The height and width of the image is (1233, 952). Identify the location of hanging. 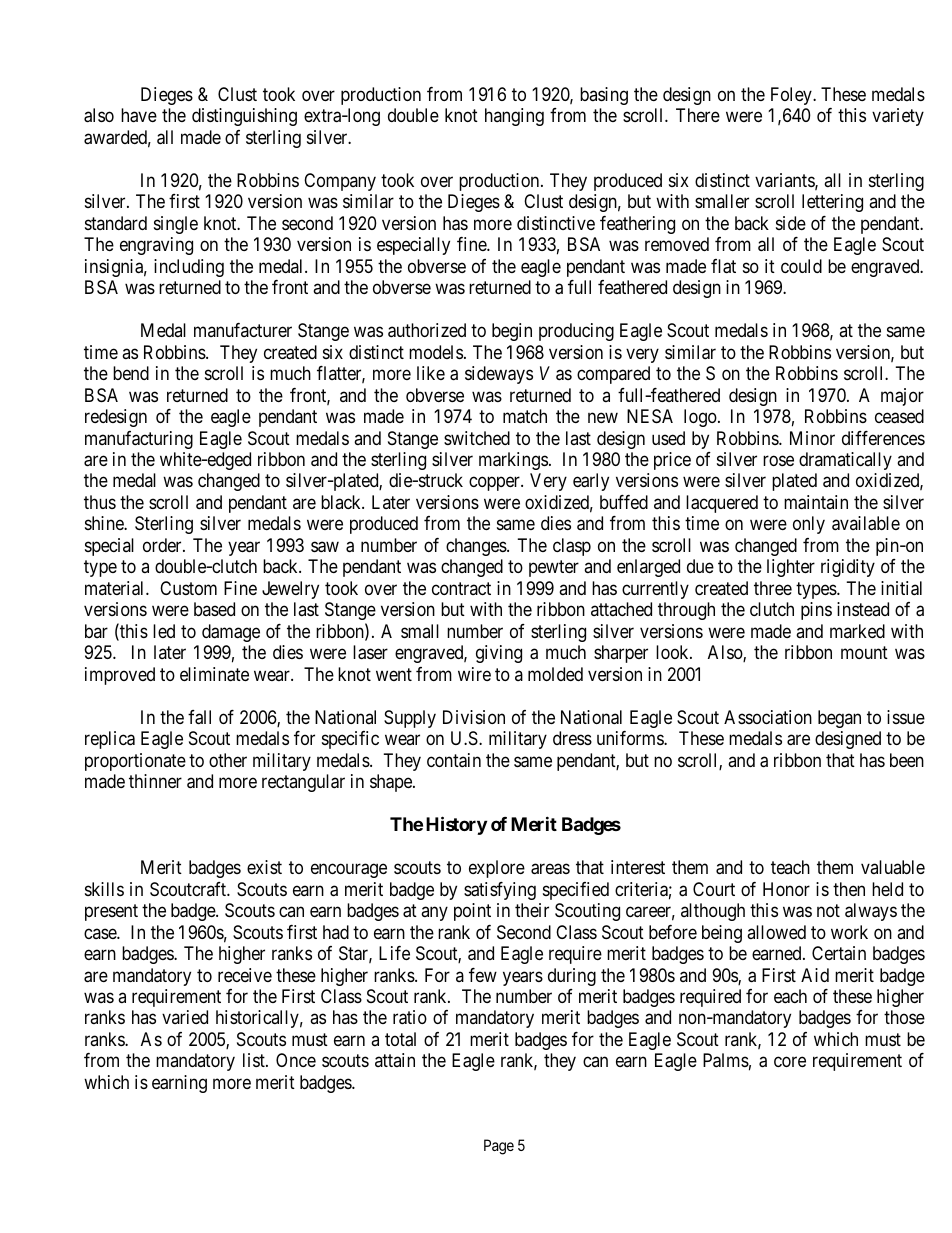
(514, 117).
